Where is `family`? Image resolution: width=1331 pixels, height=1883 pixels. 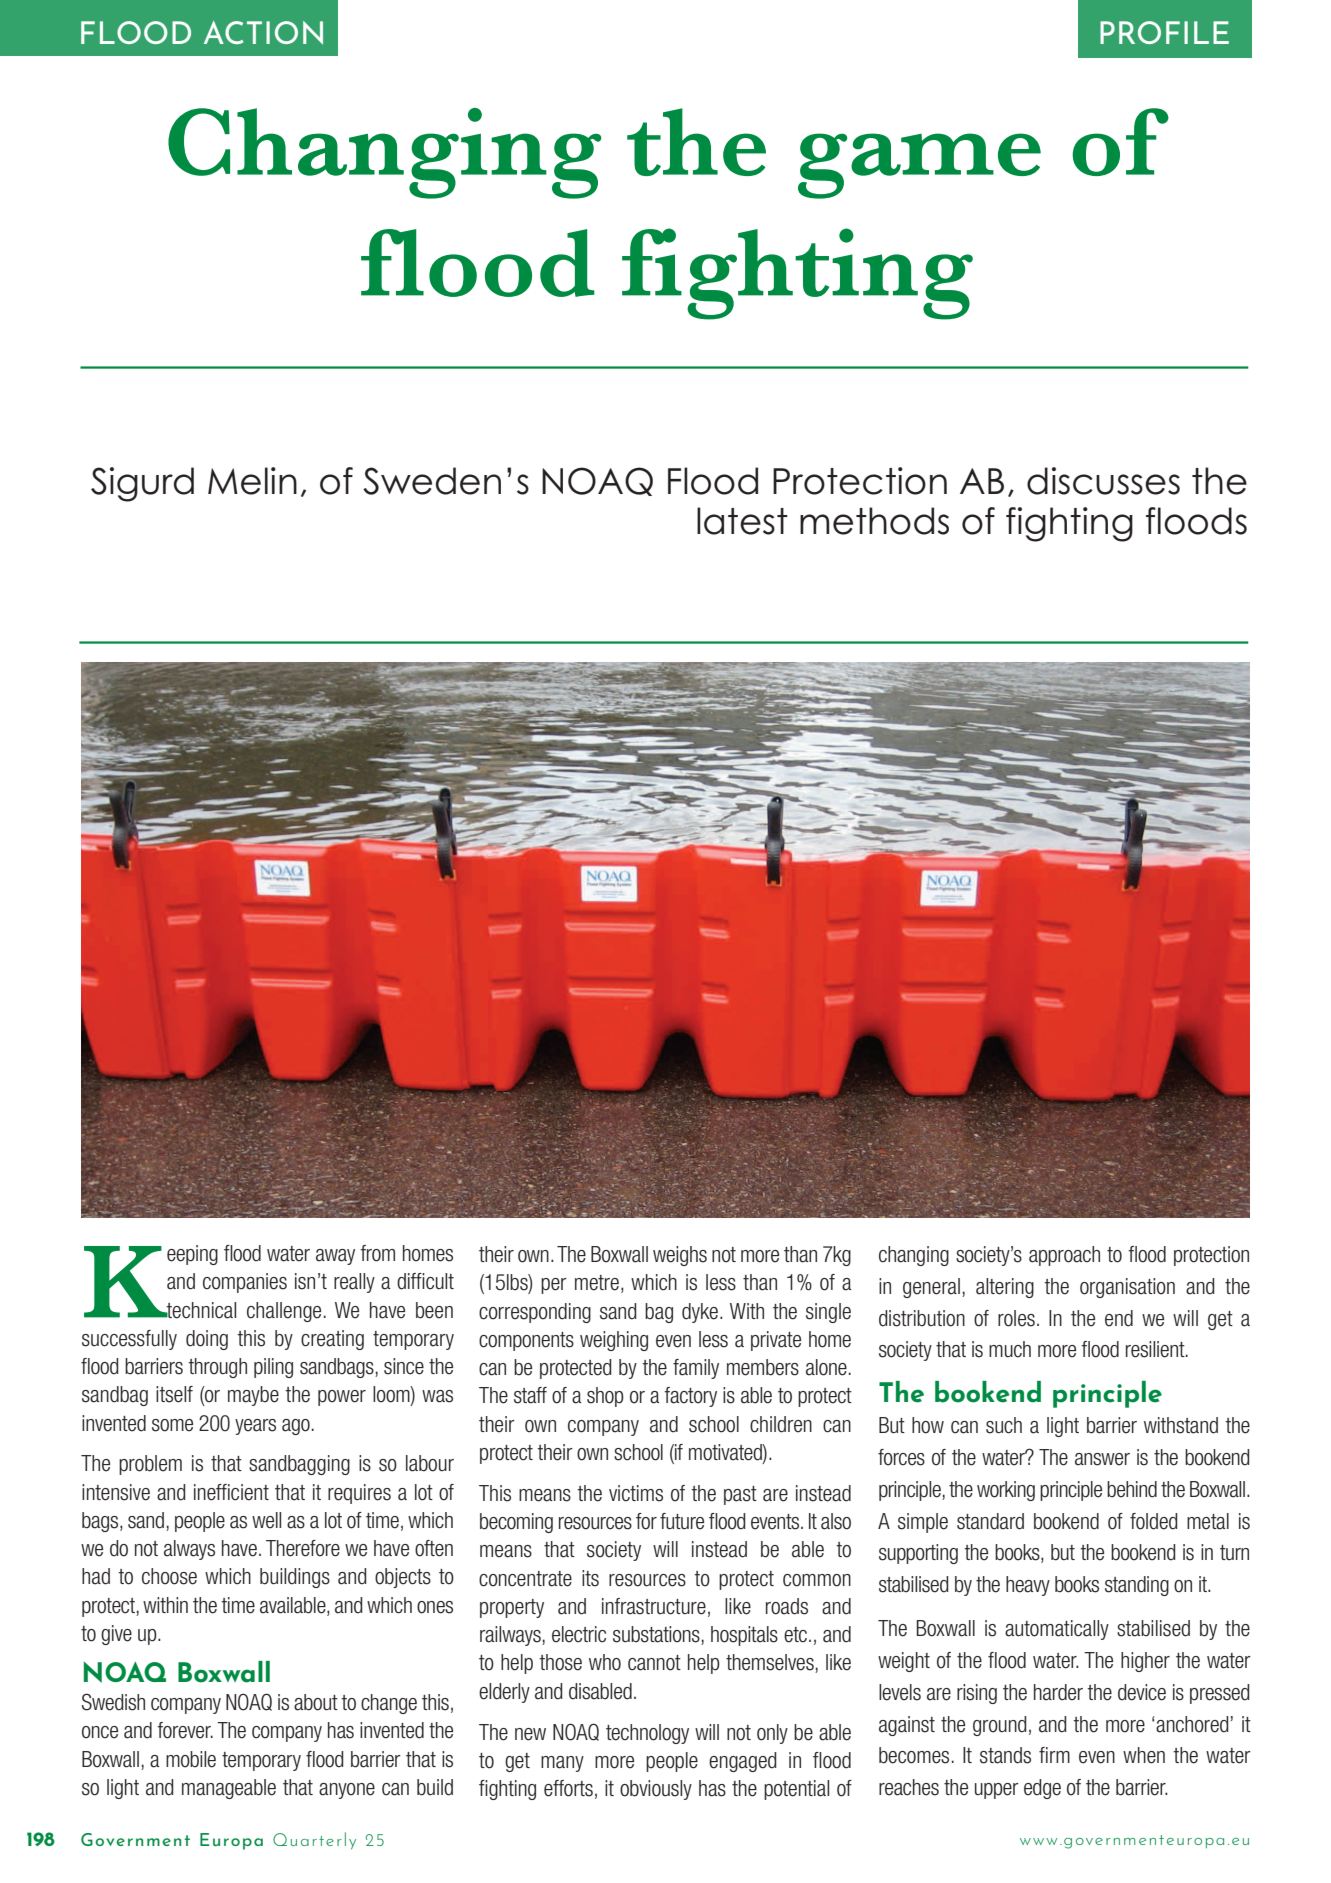
family is located at coordinates (696, 1369).
